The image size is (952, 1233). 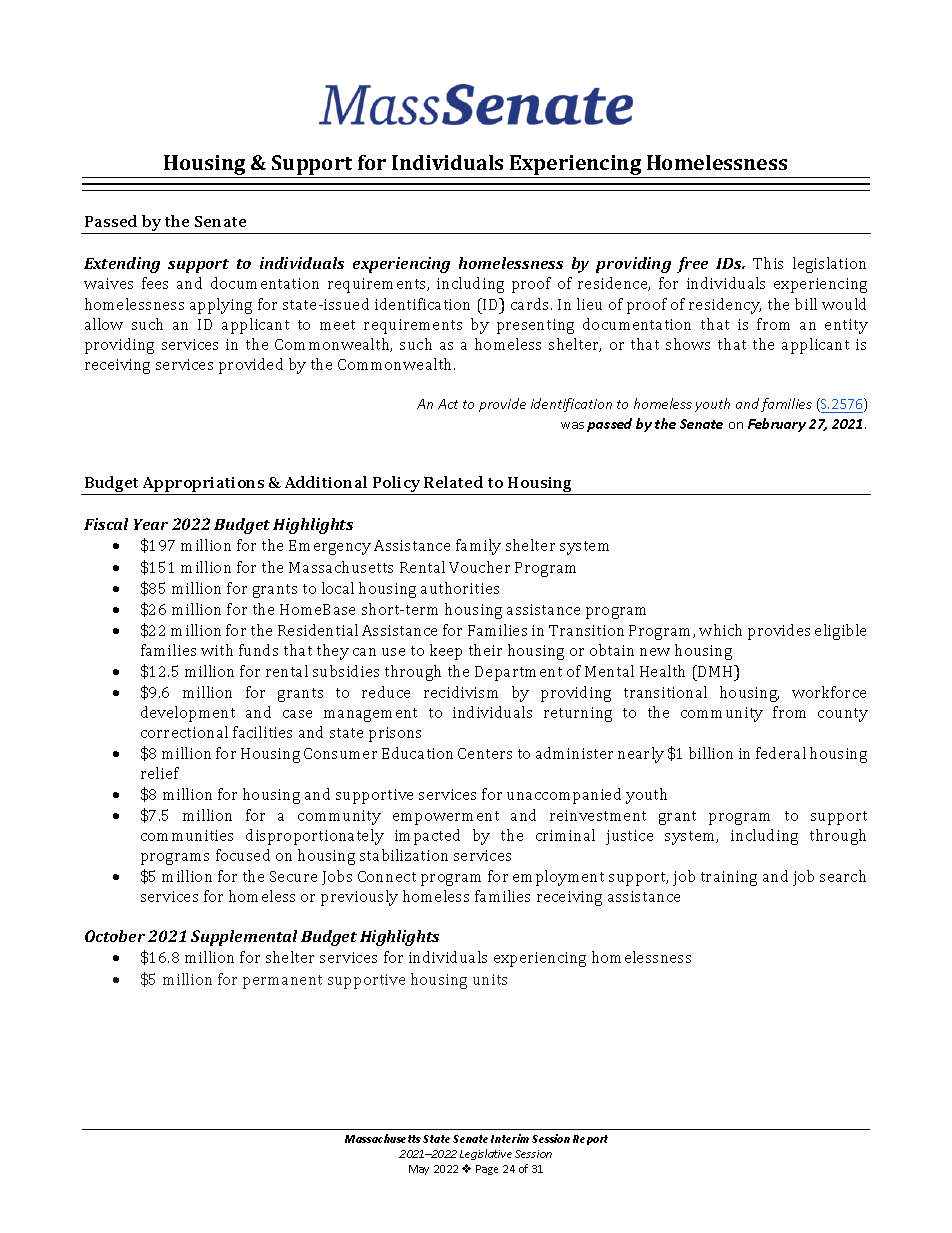 What do you see at coordinates (419, 1170) in the screenshot?
I see `May` at bounding box center [419, 1170].
